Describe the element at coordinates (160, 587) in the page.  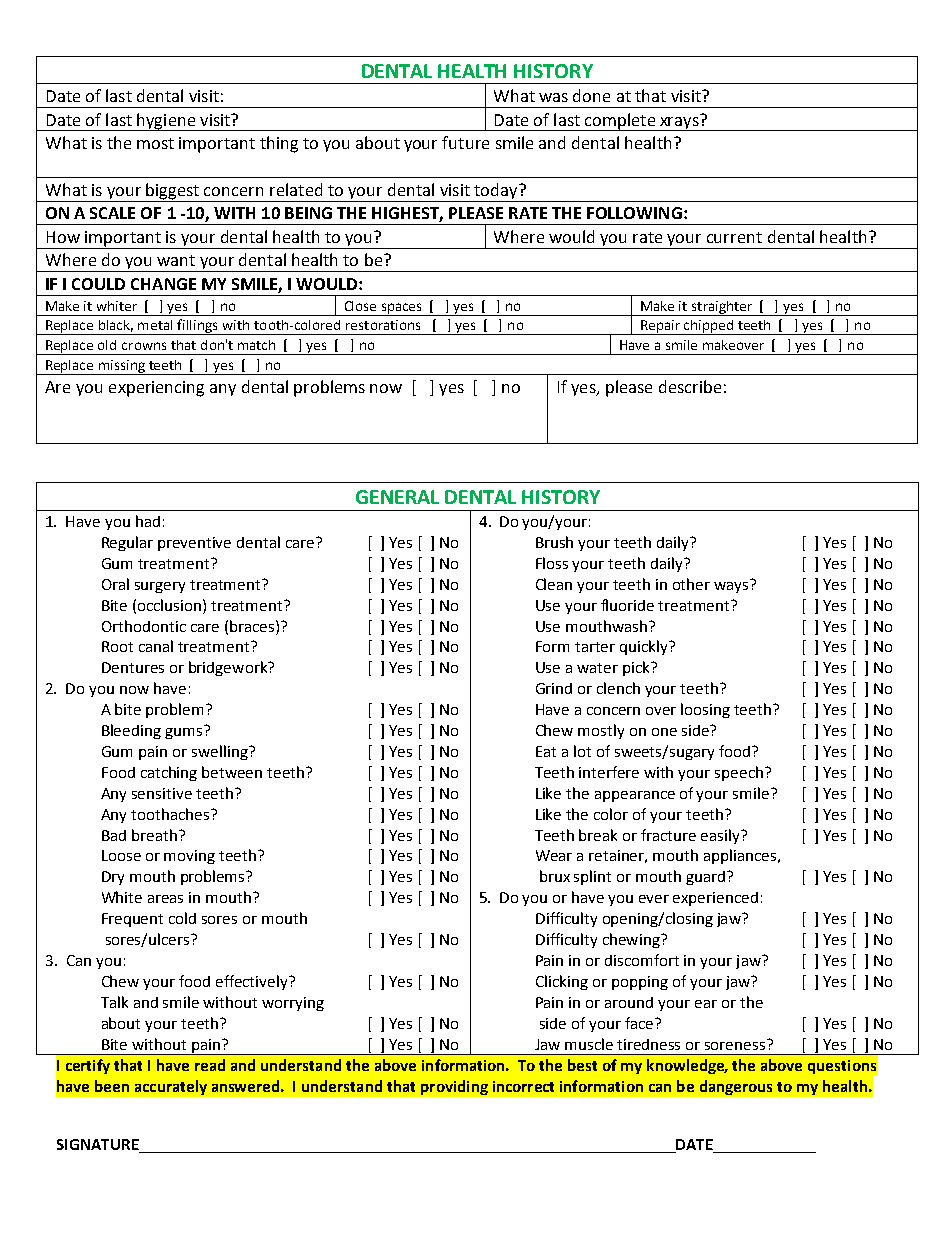
I see `surgery` at that location.
